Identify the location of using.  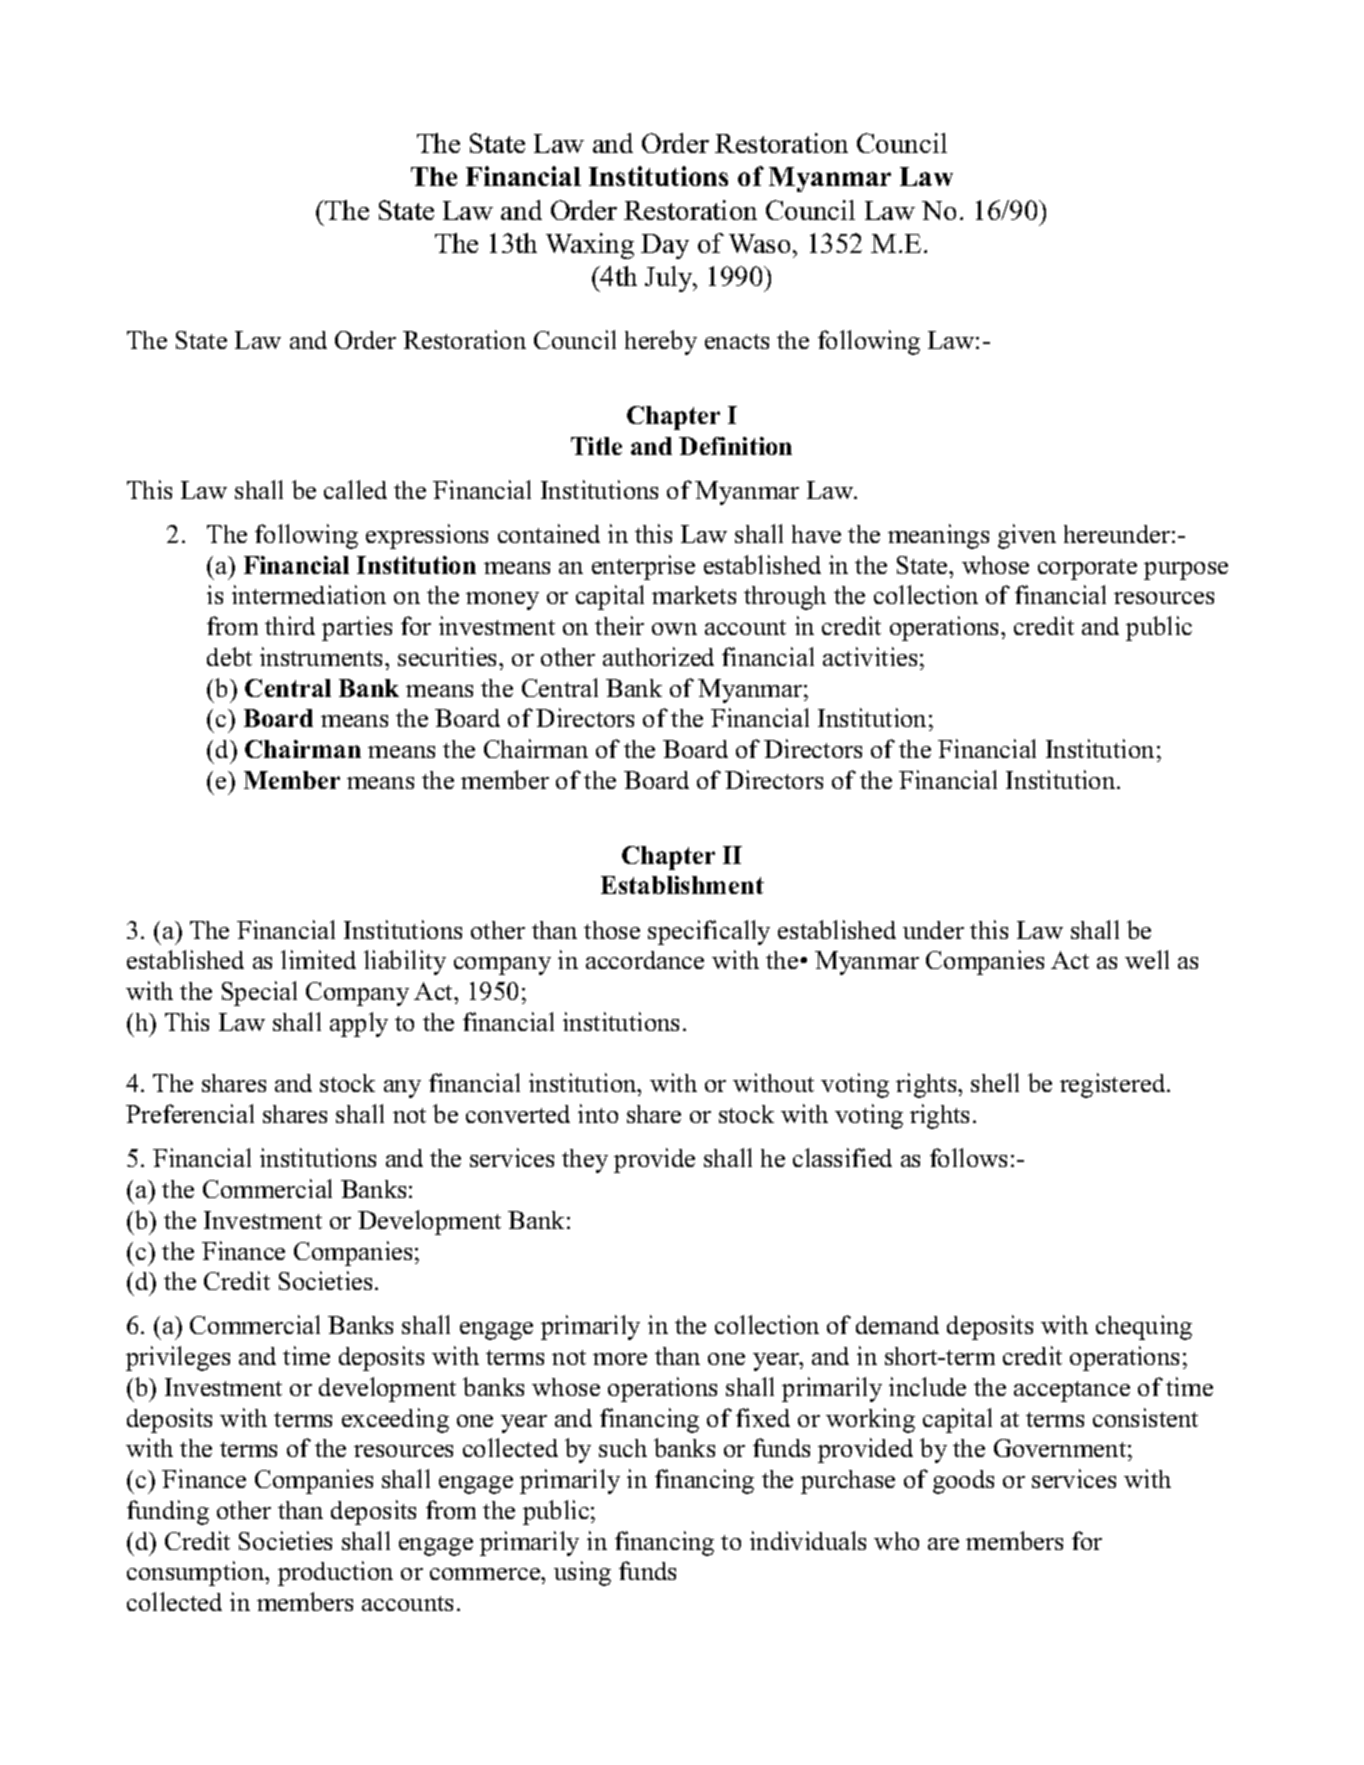
(582, 1573).
